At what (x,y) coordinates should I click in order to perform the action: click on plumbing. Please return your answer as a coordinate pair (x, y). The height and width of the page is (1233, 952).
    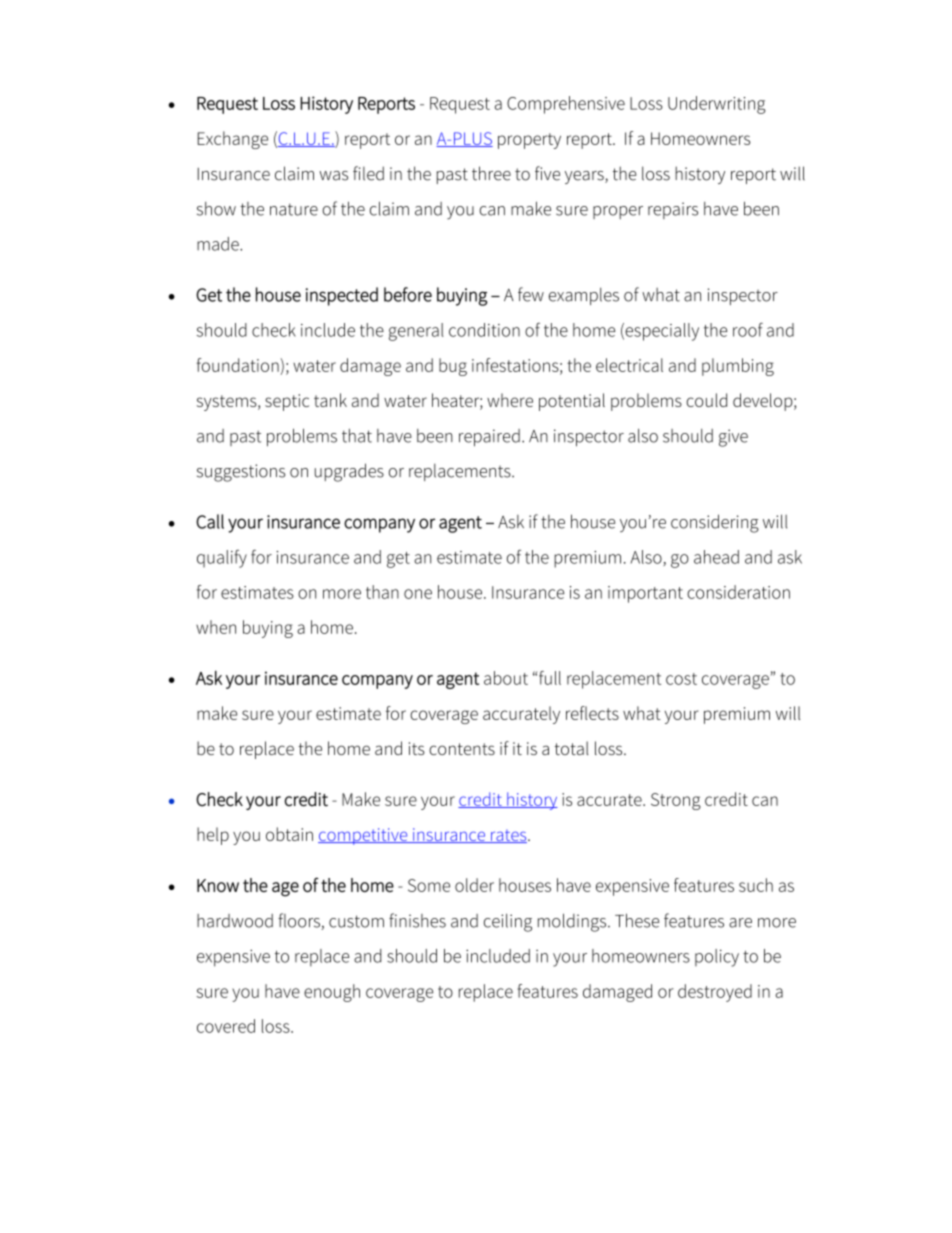
    Looking at the image, I should click on (738, 367).
